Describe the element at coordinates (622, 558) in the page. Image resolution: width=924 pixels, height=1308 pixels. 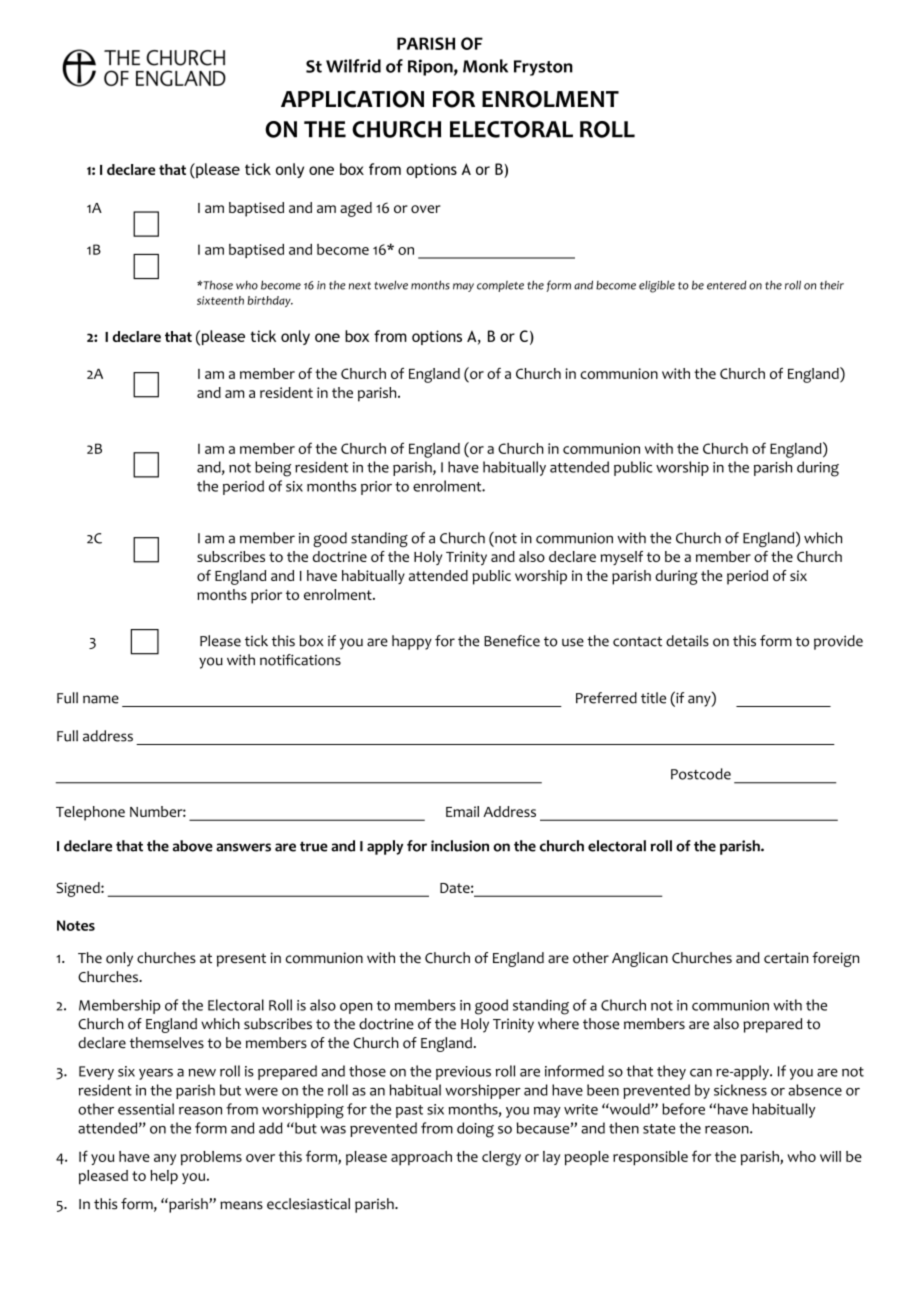
I see `myself` at that location.
